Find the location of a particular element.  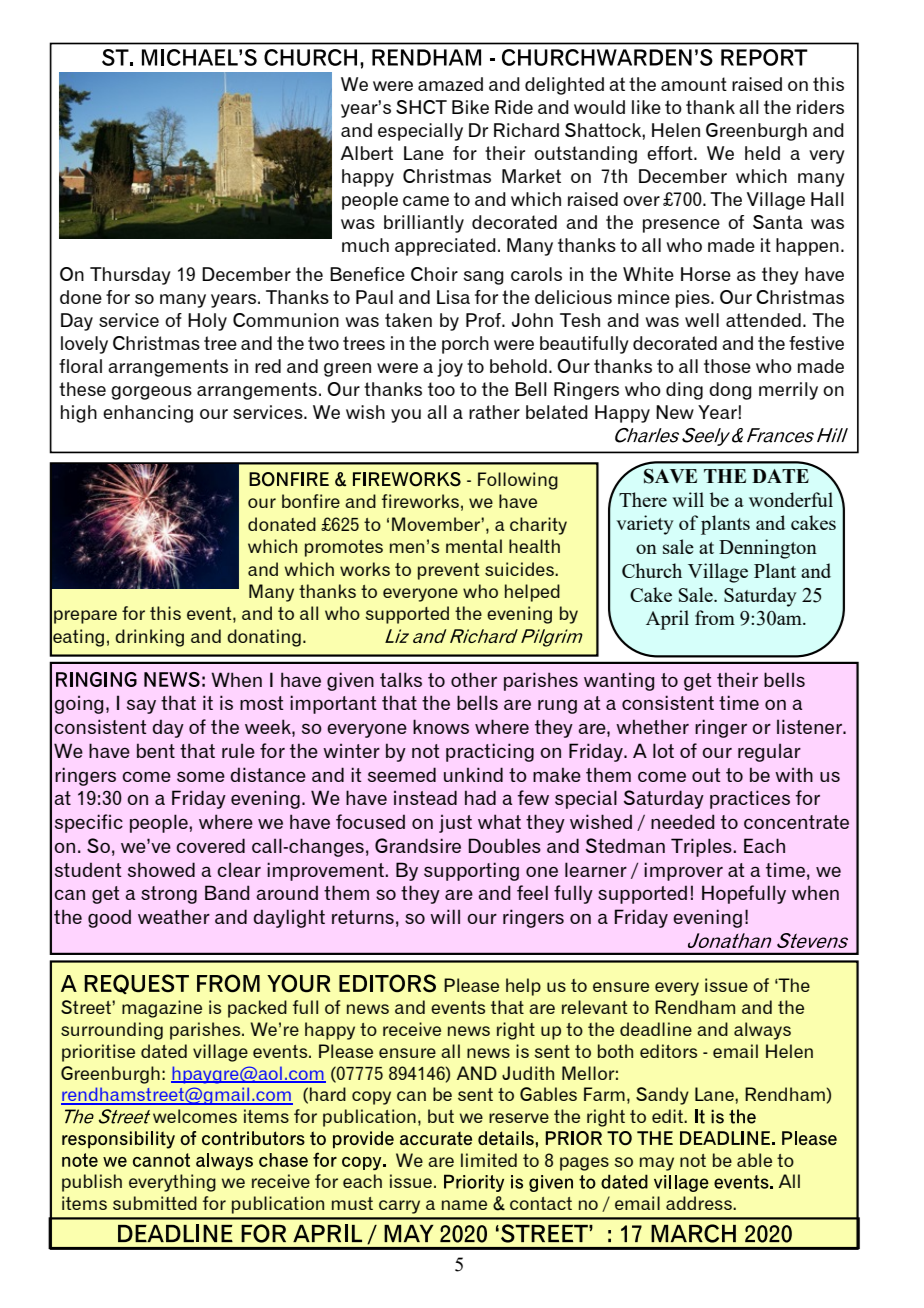

too is located at coordinates (441, 389).
